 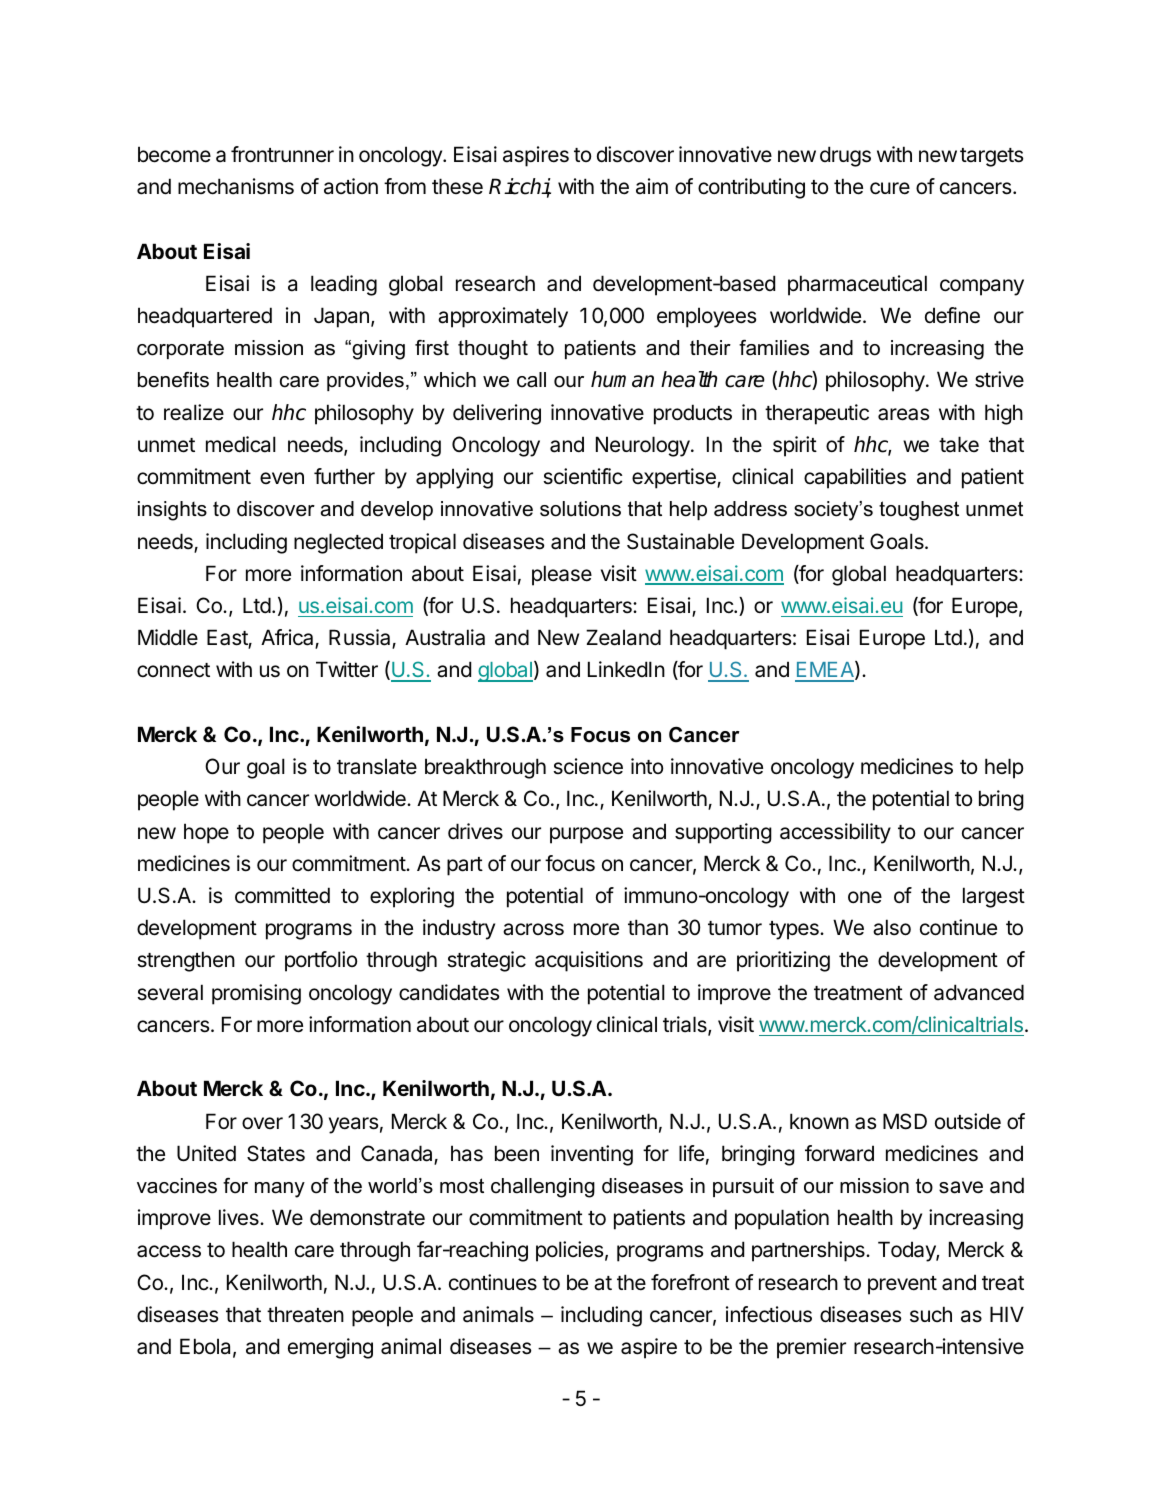 I want to click on threaten, so click(x=305, y=1314).
